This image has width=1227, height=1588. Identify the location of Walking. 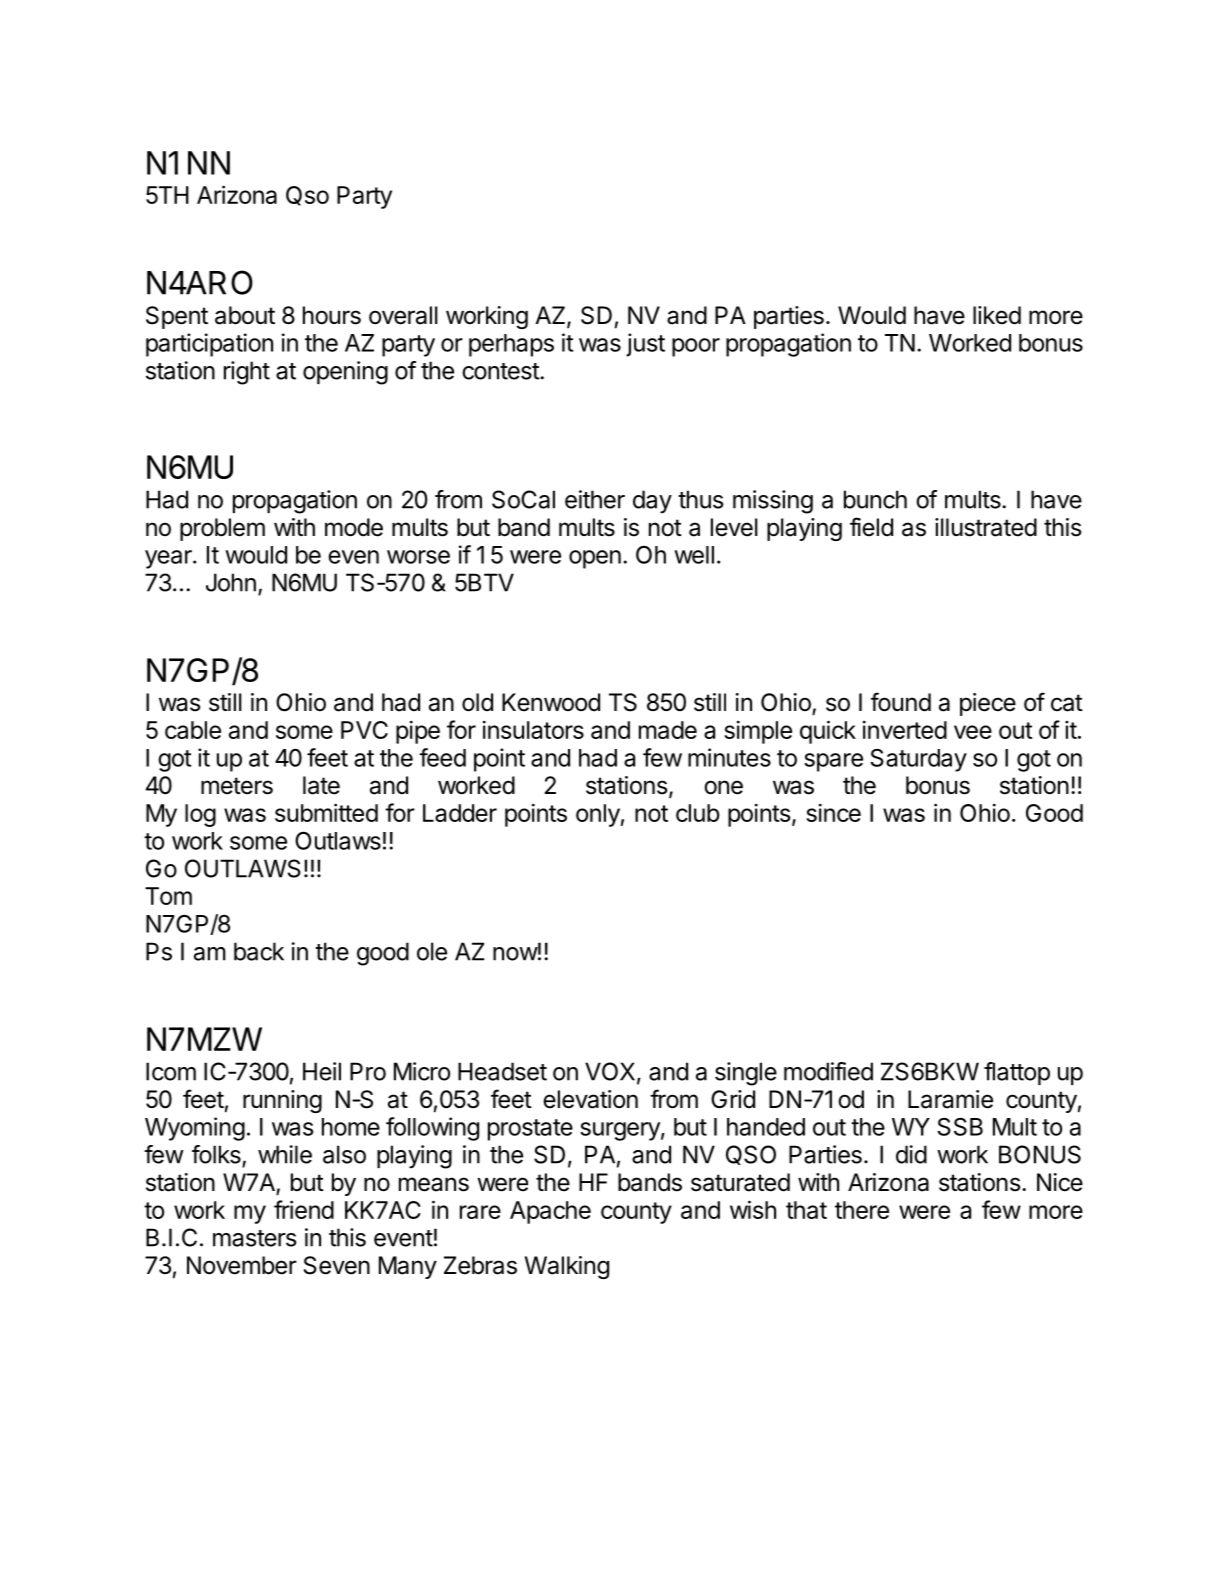
(567, 1267).
